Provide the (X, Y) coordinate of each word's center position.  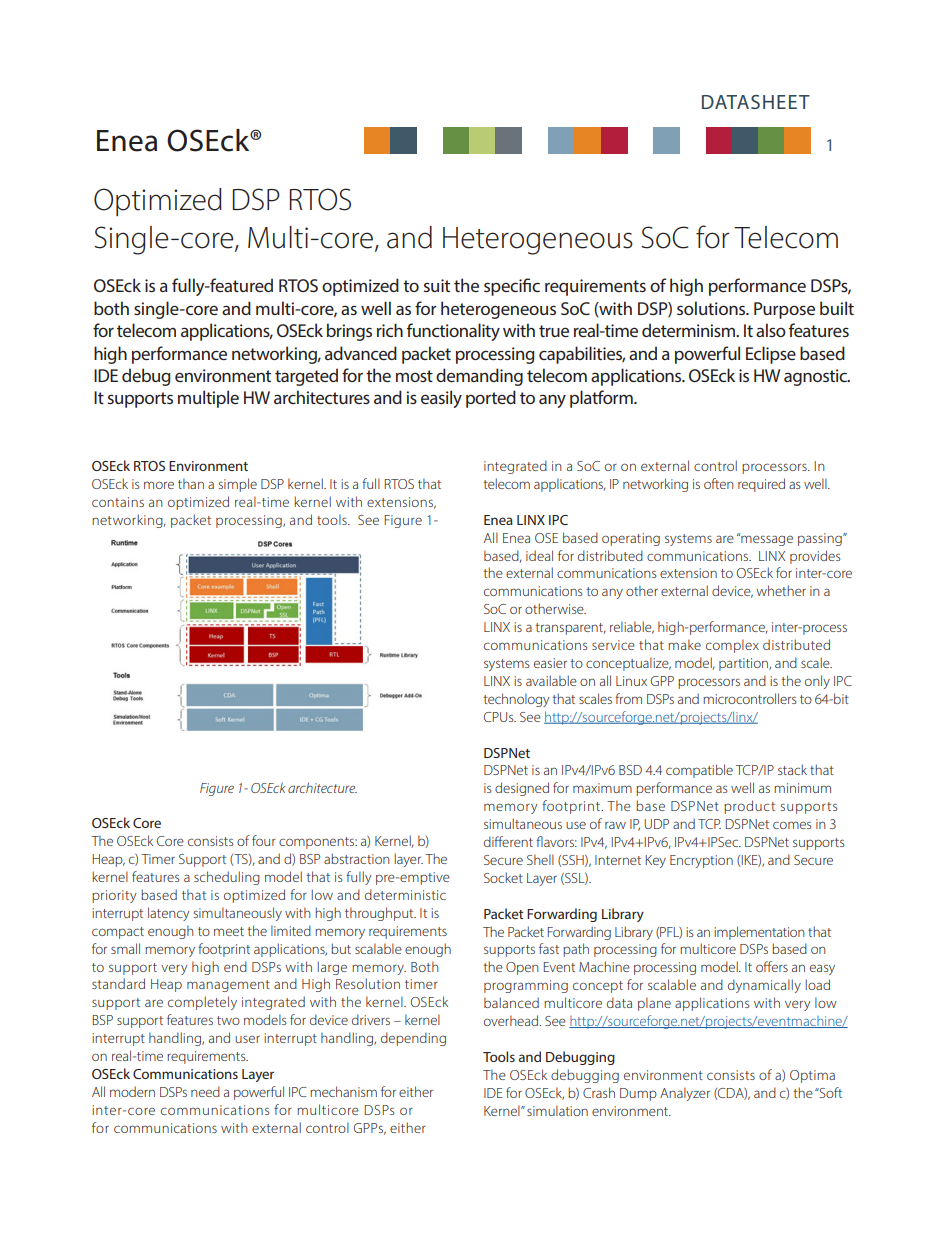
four (264, 840)
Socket (503, 877)
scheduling (227, 878)
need (205, 1091)
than (191, 483)
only (817, 682)
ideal (539, 555)
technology (516, 700)
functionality (453, 332)
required (761, 485)
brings (349, 332)
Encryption (701, 861)
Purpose (784, 310)
